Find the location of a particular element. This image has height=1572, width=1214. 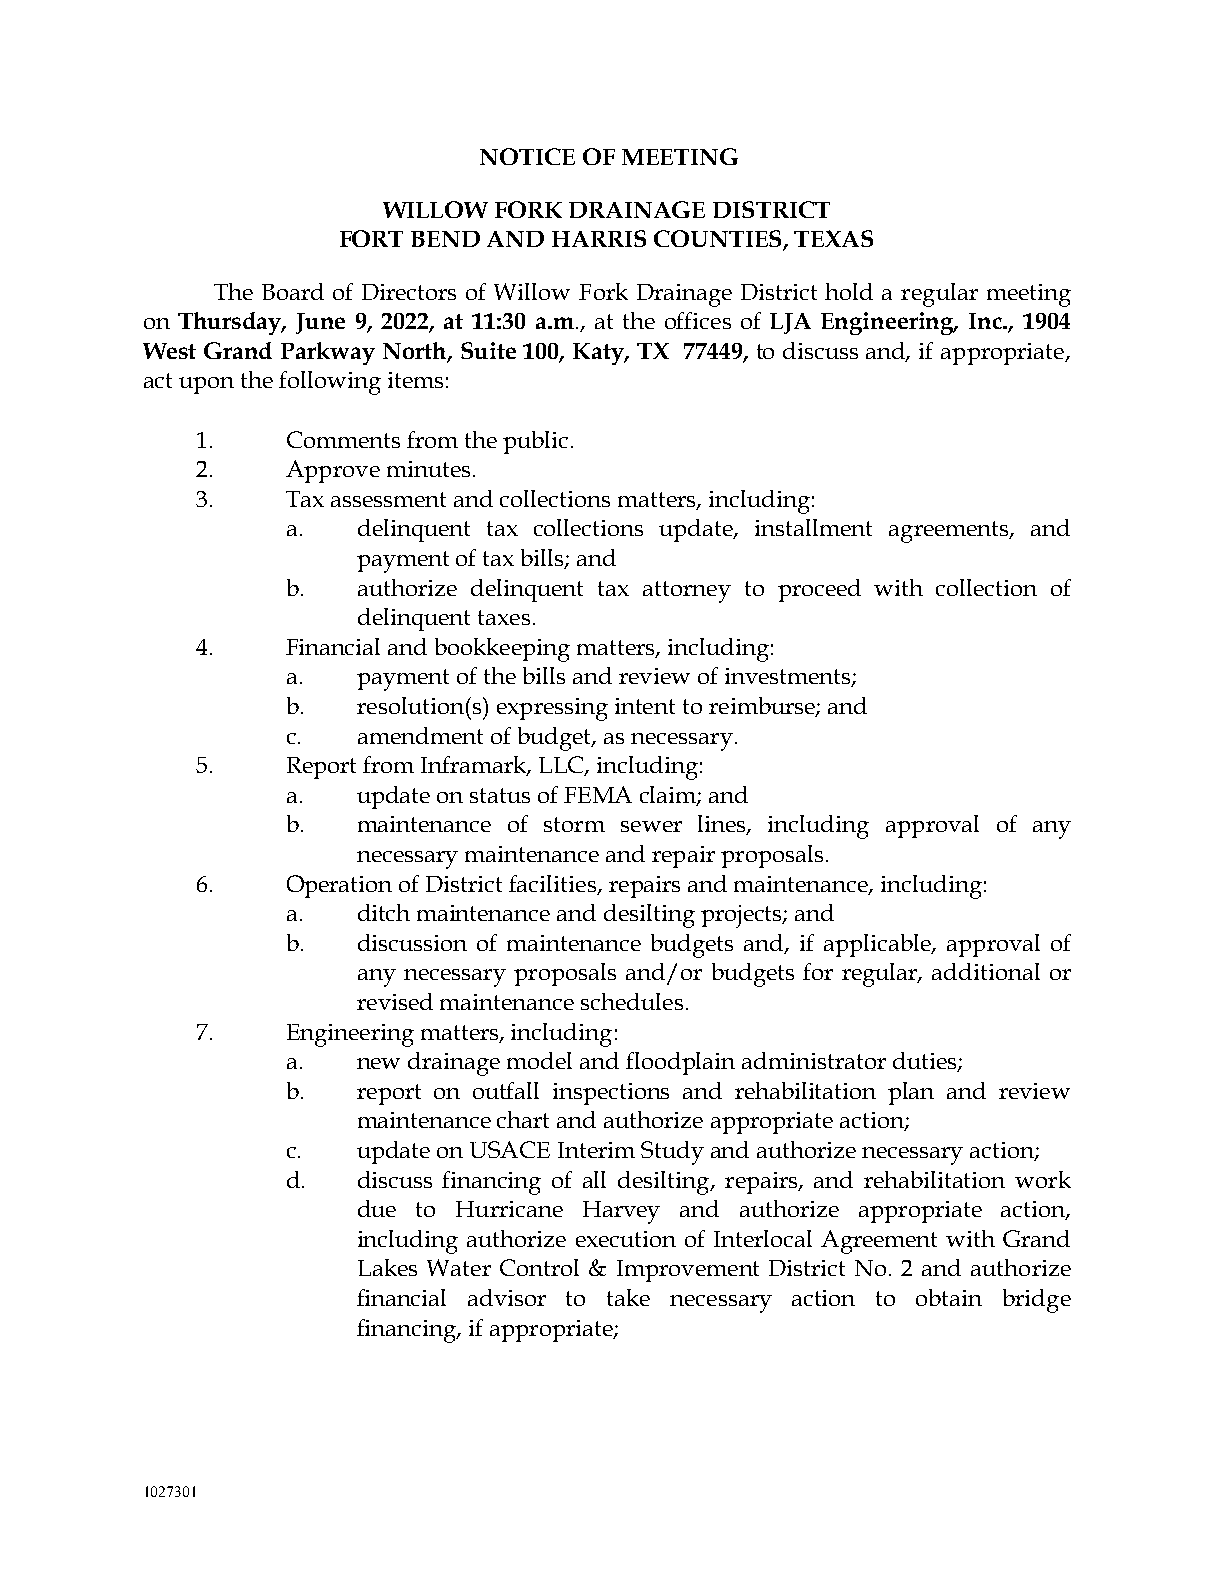

execution is located at coordinates (626, 1239).
